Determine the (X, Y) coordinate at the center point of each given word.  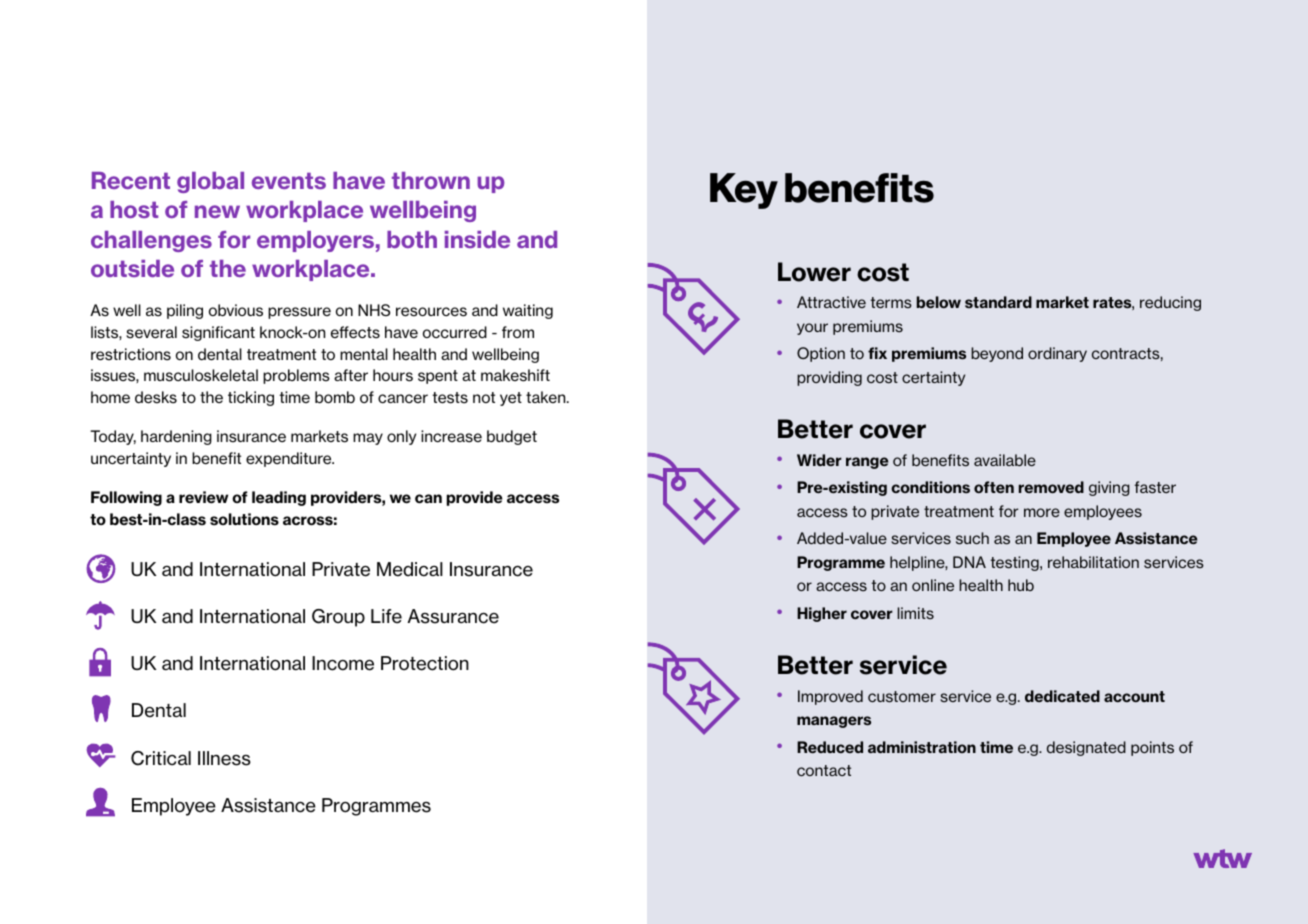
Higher (822, 614)
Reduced (830, 747)
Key (744, 191)
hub (1021, 585)
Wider (819, 460)
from (518, 332)
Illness (224, 758)
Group (338, 618)
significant (218, 333)
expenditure (290, 459)
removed (1051, 487)
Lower (814, 272)
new (217, 211)
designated (1086, 748)
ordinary (1057, 354)
